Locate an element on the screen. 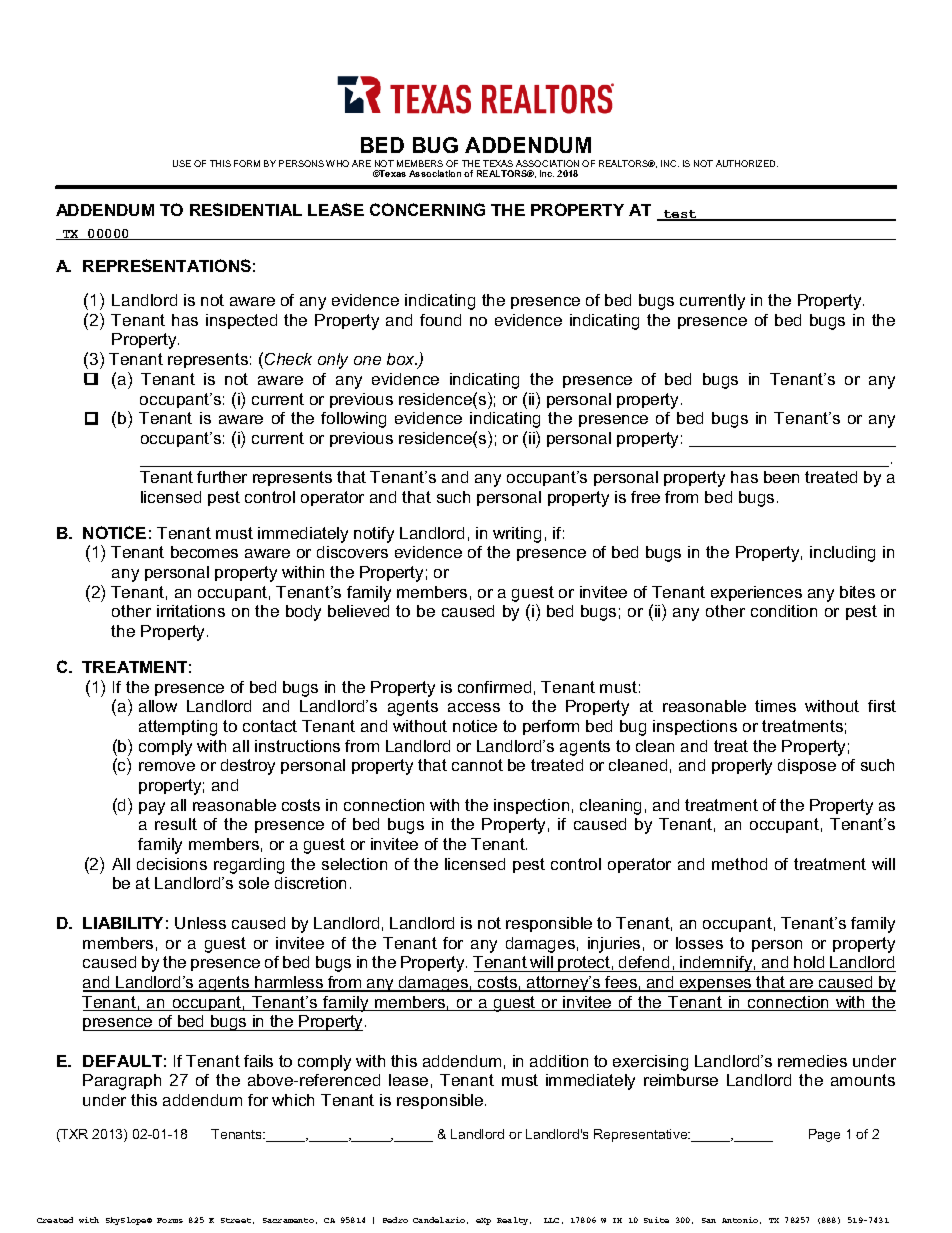 This screenshot has width=952, height=1233. RESIDENTIAL is located at coordinates (246, 209).
